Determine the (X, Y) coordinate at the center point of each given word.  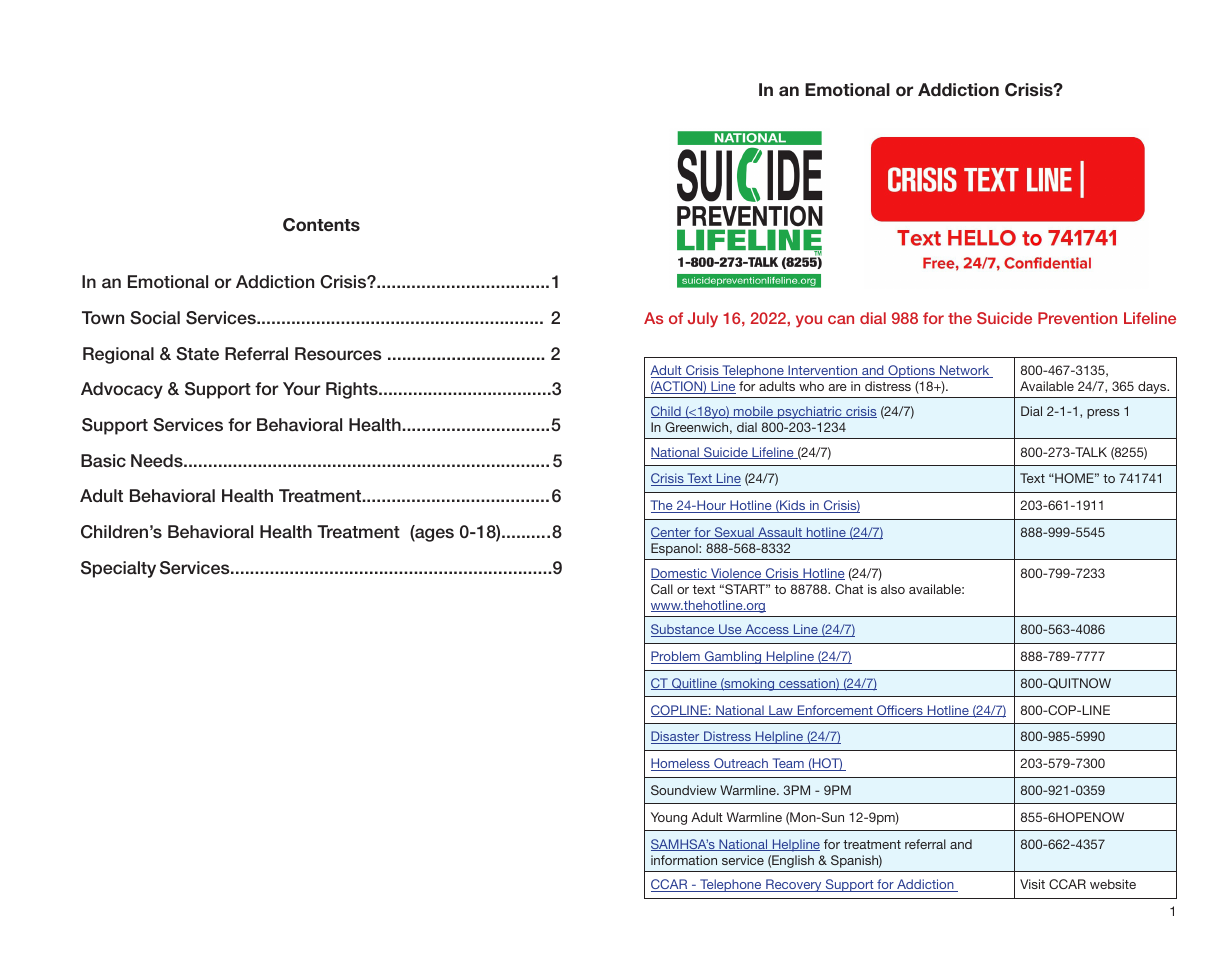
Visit (1032, 884)
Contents (321, 225)
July (703, 320)
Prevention (1077, 318)
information (684, 860)
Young (669, 818)
